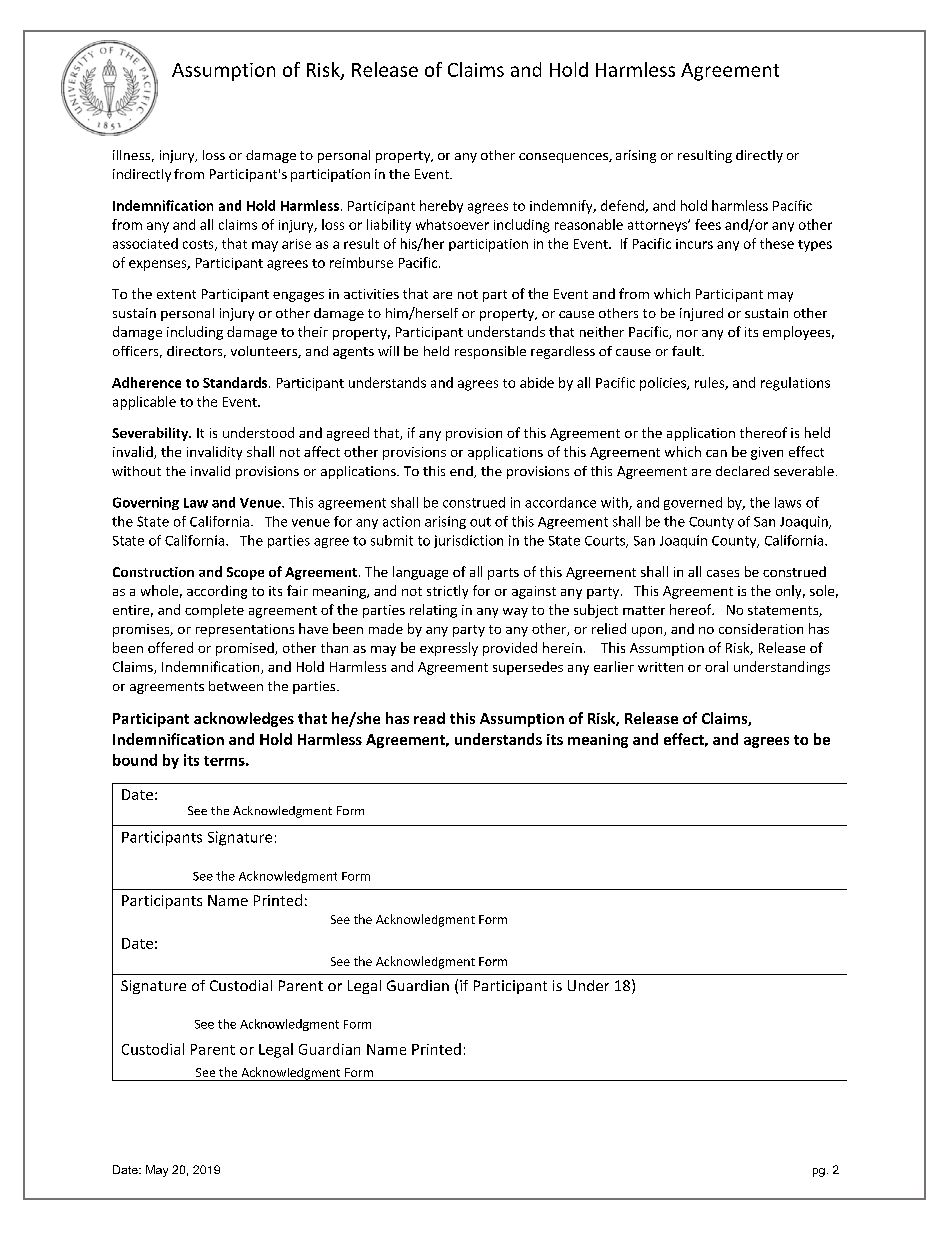 The image size is (952, 1233). What do you see at coordinates (176, 294) in the image?
I see `extent` at bounding box center [176, 294].
